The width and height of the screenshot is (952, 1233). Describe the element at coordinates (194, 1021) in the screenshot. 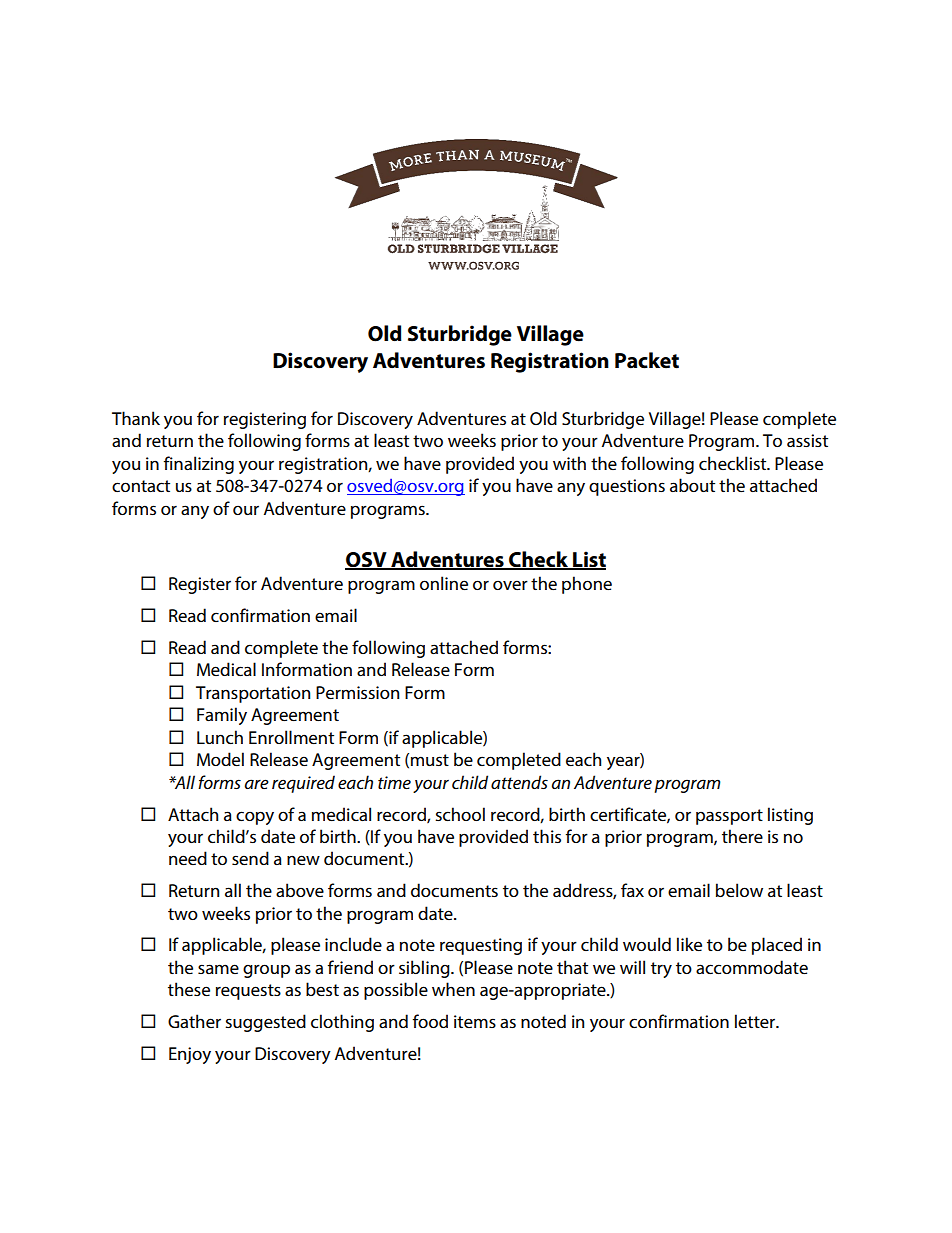

I see `Gather` at that location.
